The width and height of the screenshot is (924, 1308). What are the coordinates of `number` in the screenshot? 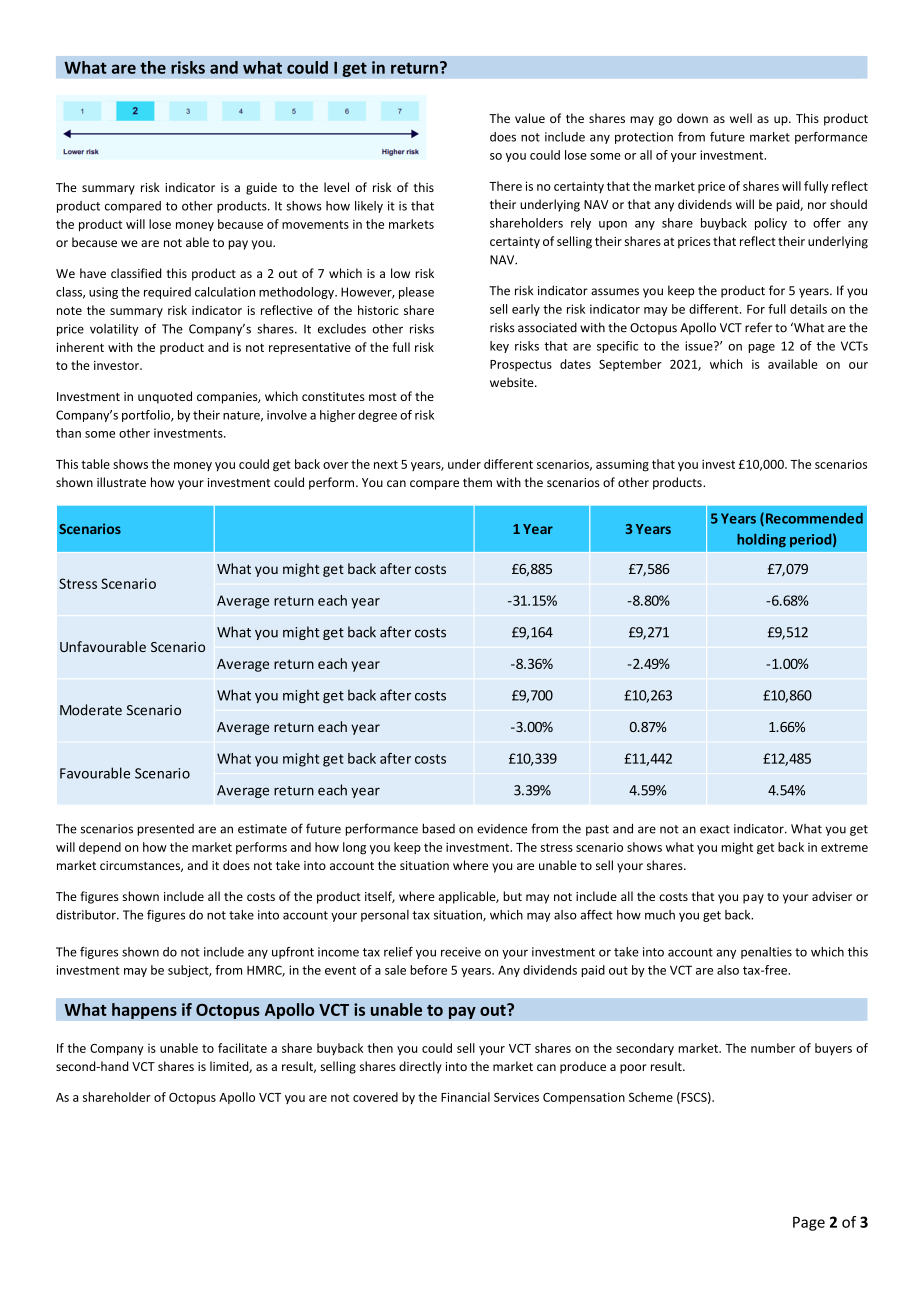 It's located at (773, 1048).
